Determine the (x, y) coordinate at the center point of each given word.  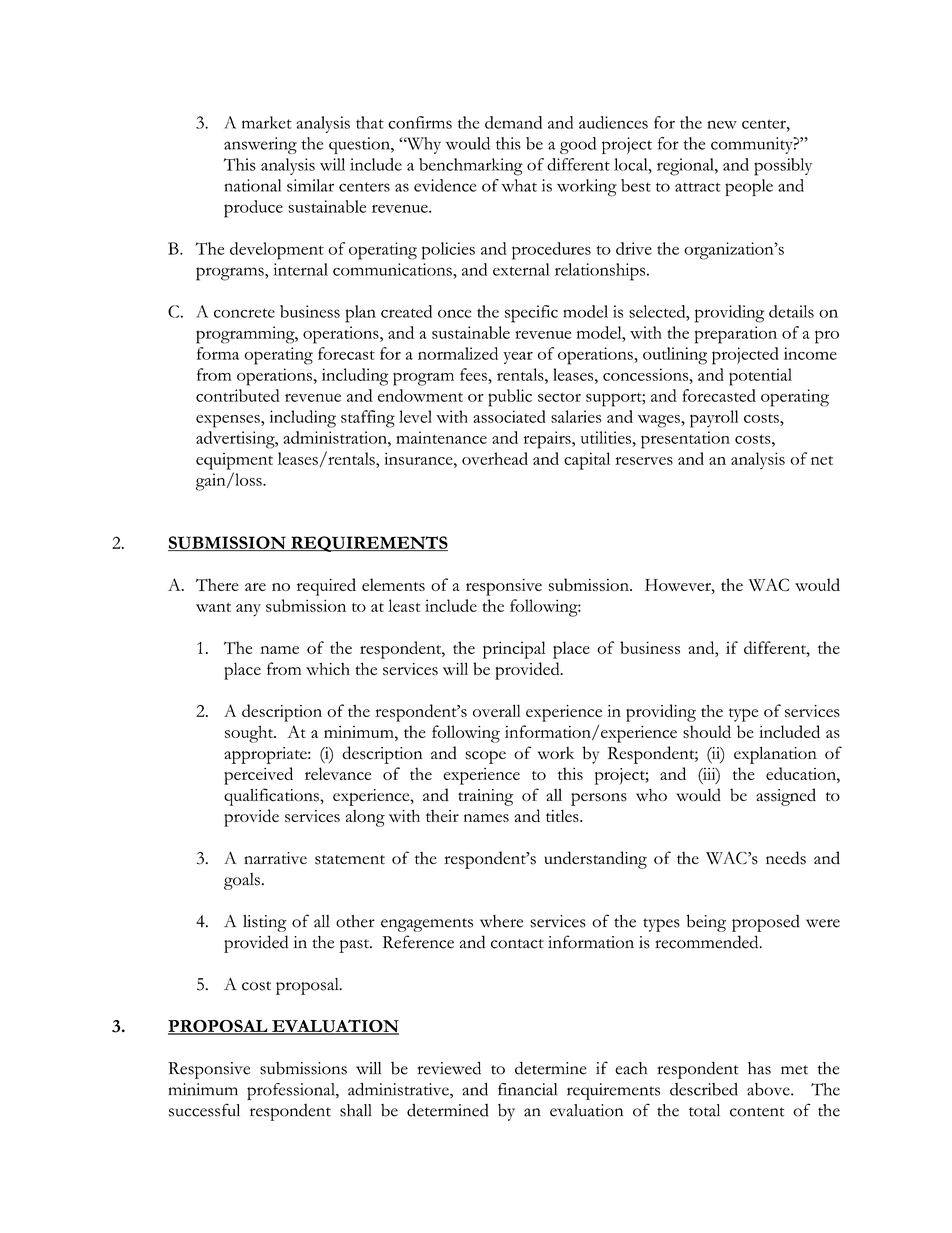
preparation (736, 335)
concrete (244, 313)
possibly (783, 167)
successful (204, 1110)
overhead (495, 458)
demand (513, 122)
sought (250, 734)
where (501, 921)
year (518, 358)
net (822, 460)
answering (260, 145)
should (707, 731)
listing (264, 923)
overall (497, 710)
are (255, 587)
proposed (766, 923)
